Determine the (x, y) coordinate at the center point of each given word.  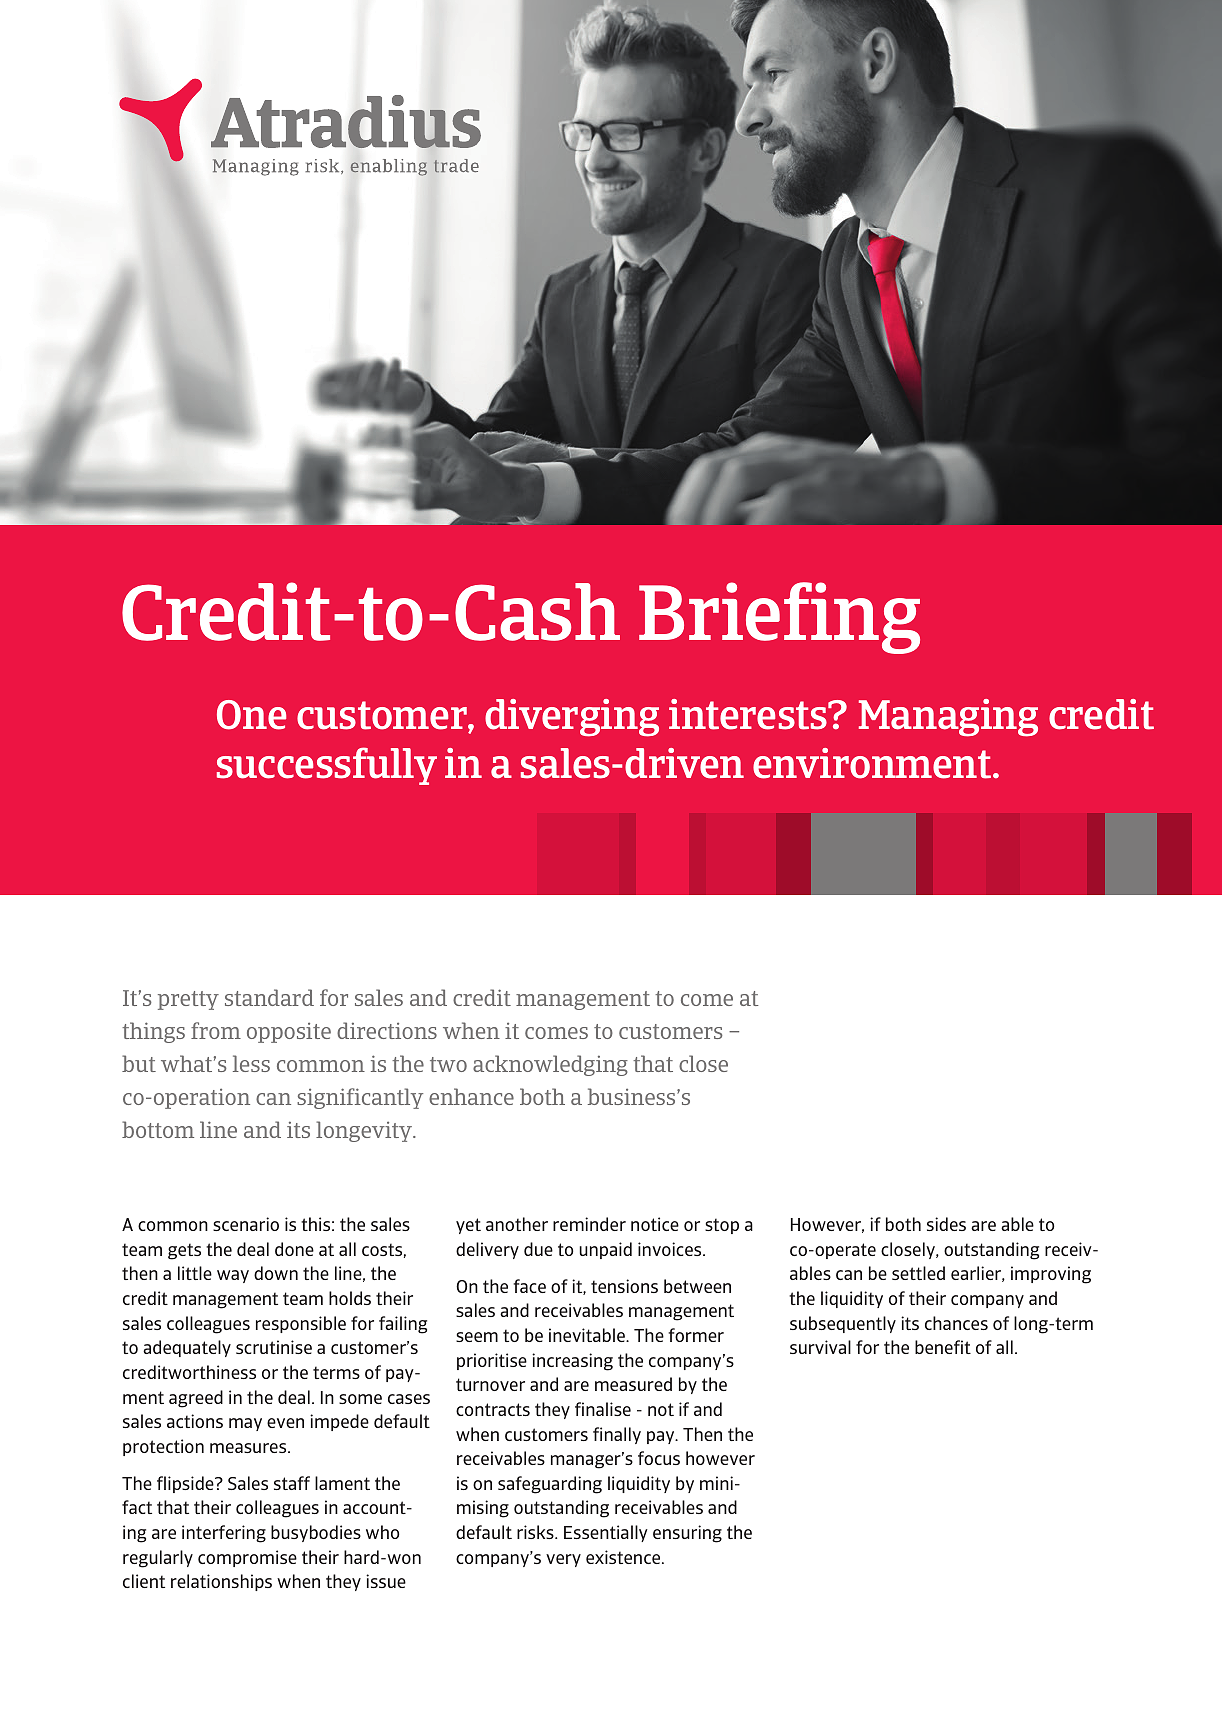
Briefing (779, 618)
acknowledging (550, 1065)
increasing (572, 1362)
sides (946, 1224)
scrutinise (274, 1347)
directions (387, 1030)
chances (956, 1323)
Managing (948, 718)
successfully (327, 766)
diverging (572, 718)
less (251, 1063)
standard (269, 997)
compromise (247, 1558)
